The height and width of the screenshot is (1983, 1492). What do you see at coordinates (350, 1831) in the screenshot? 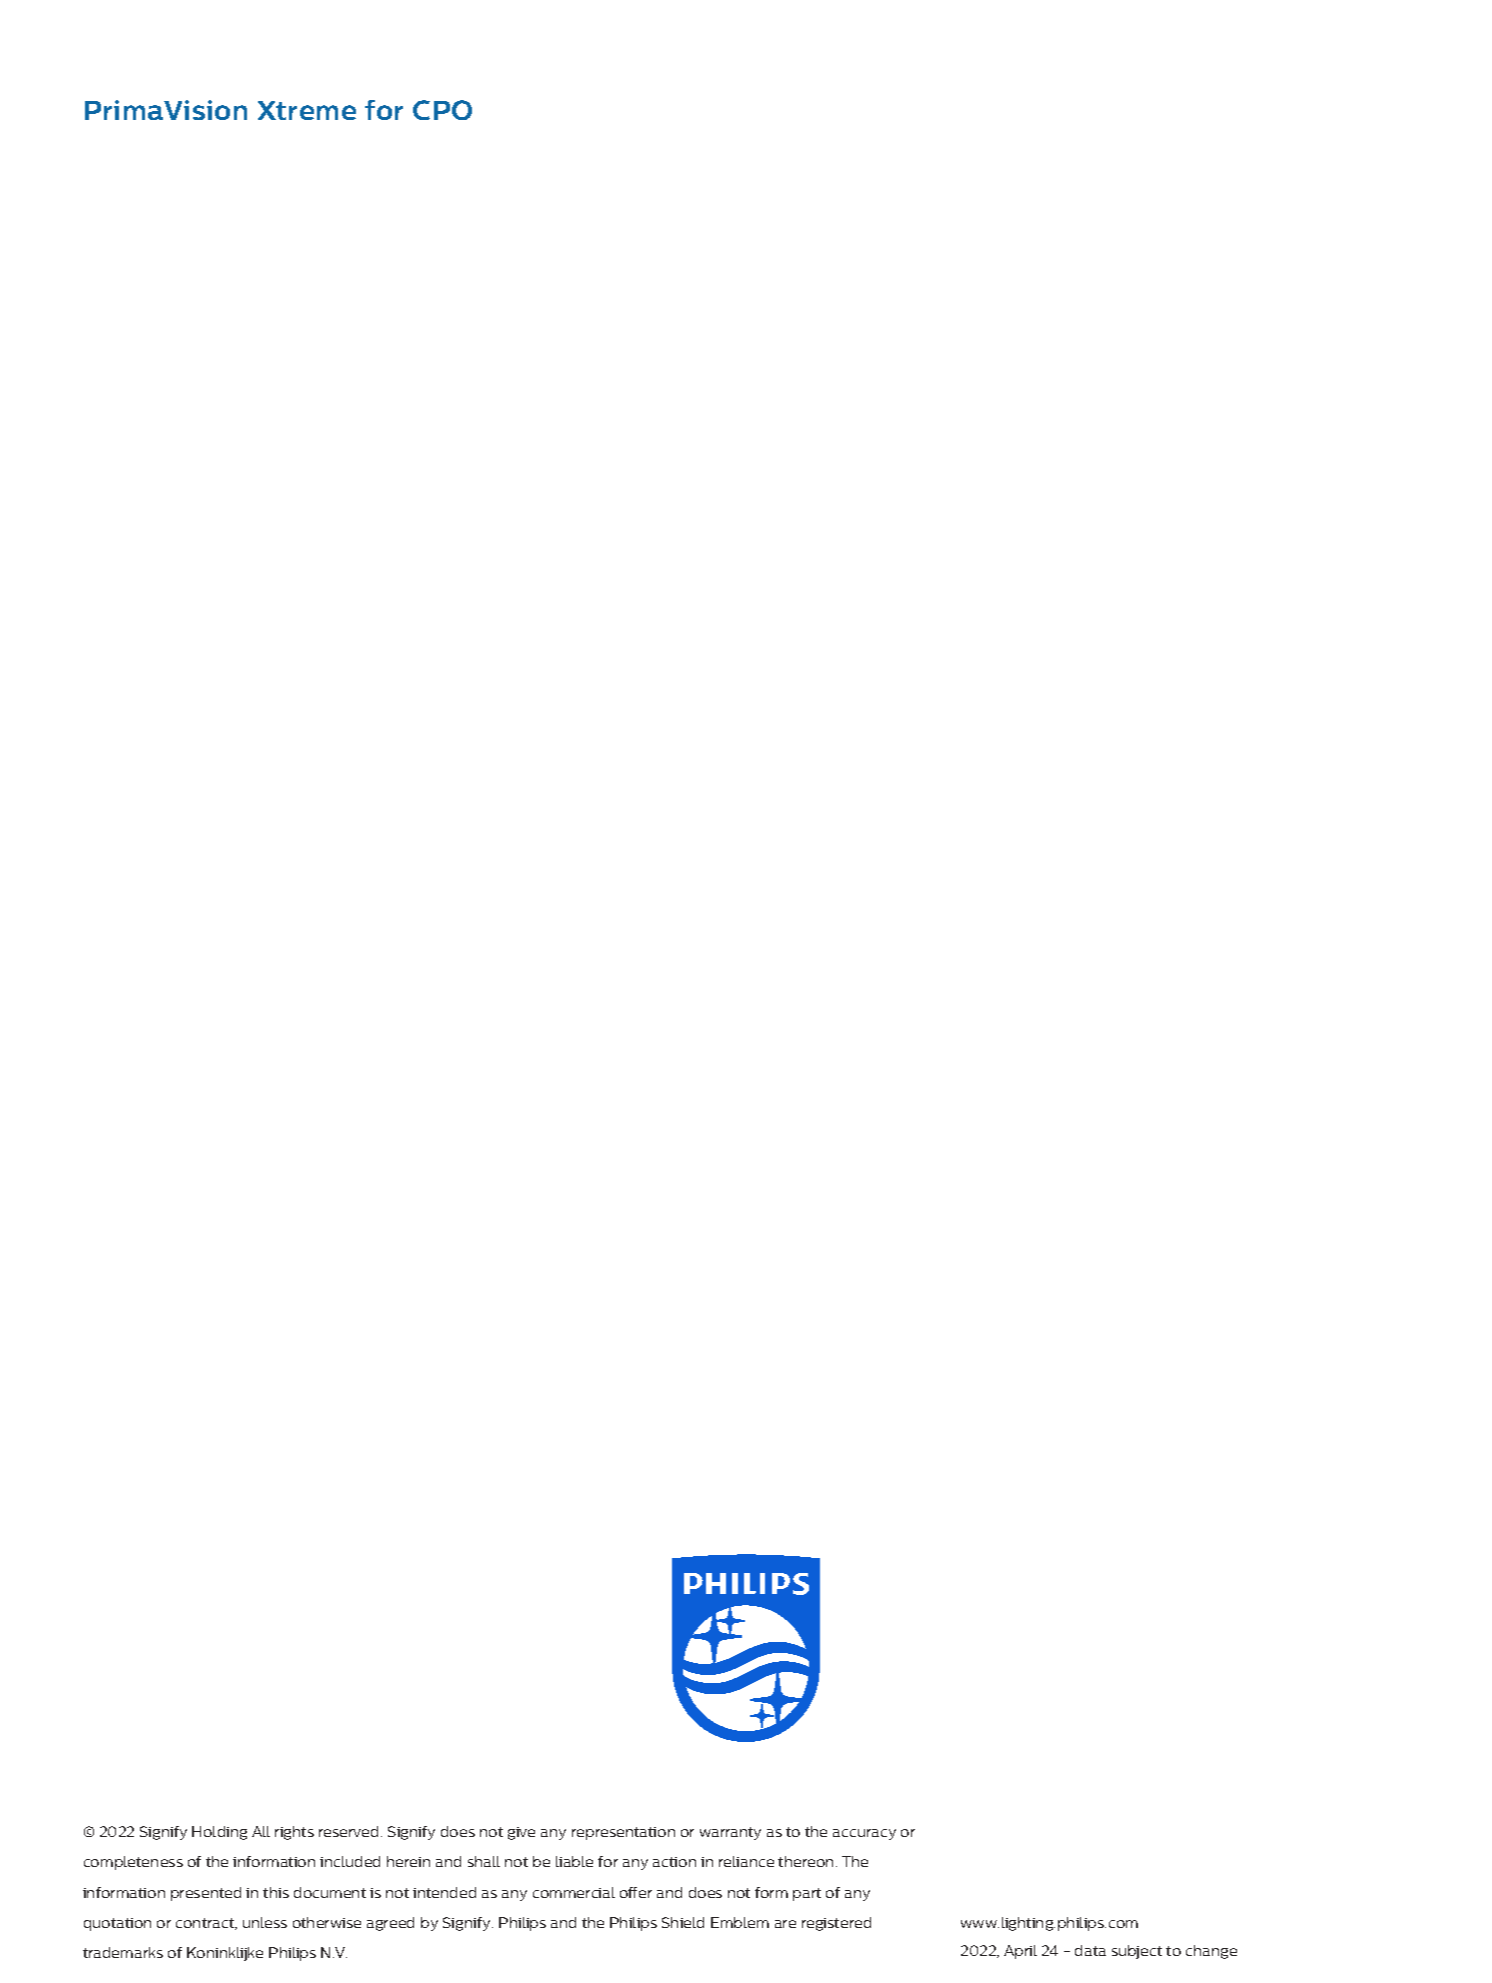
I see `reserved` at bounding box center [350, 1831].
